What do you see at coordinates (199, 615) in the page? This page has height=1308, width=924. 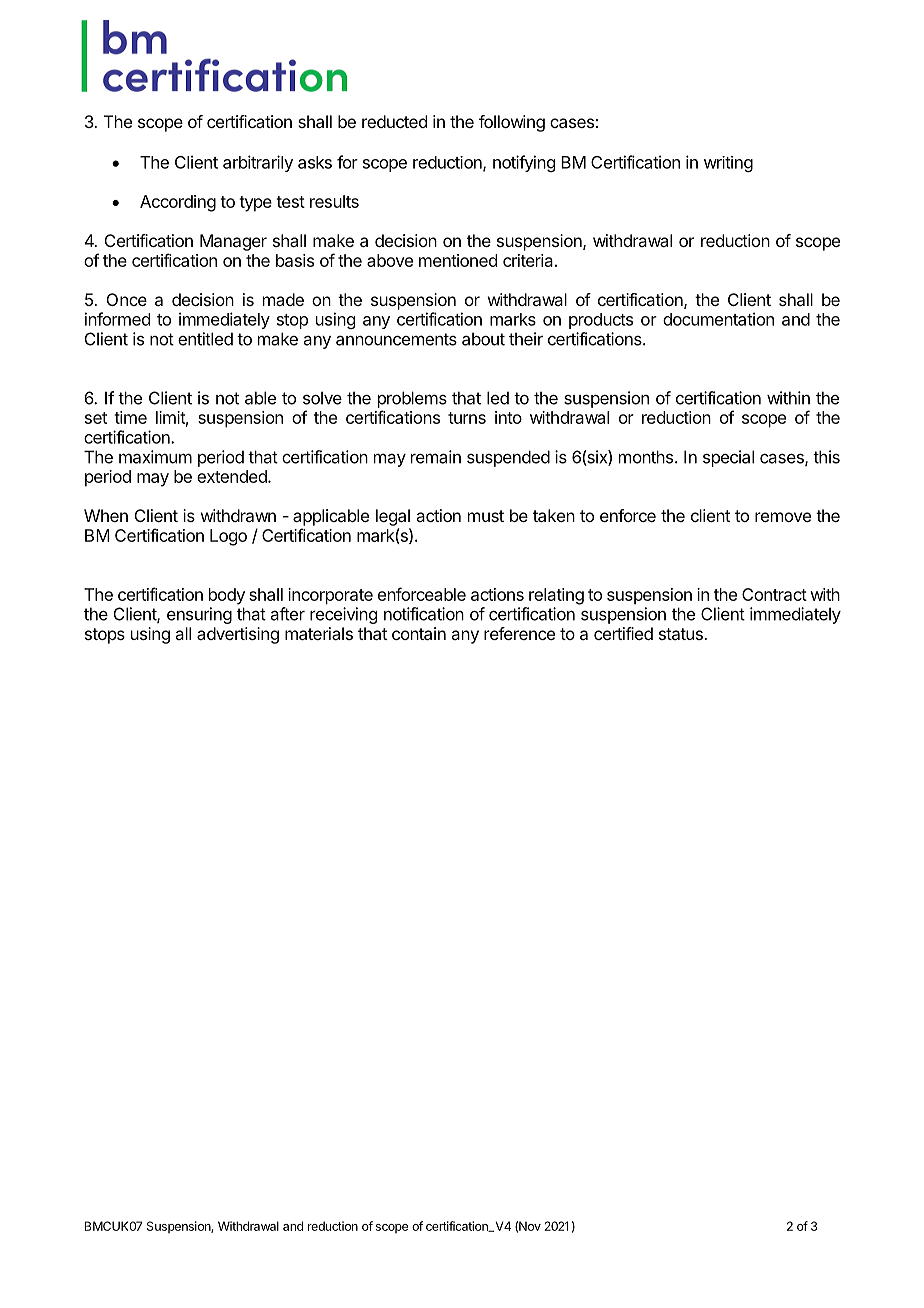 I see `ensuring` at bounding box center [199, 615].
